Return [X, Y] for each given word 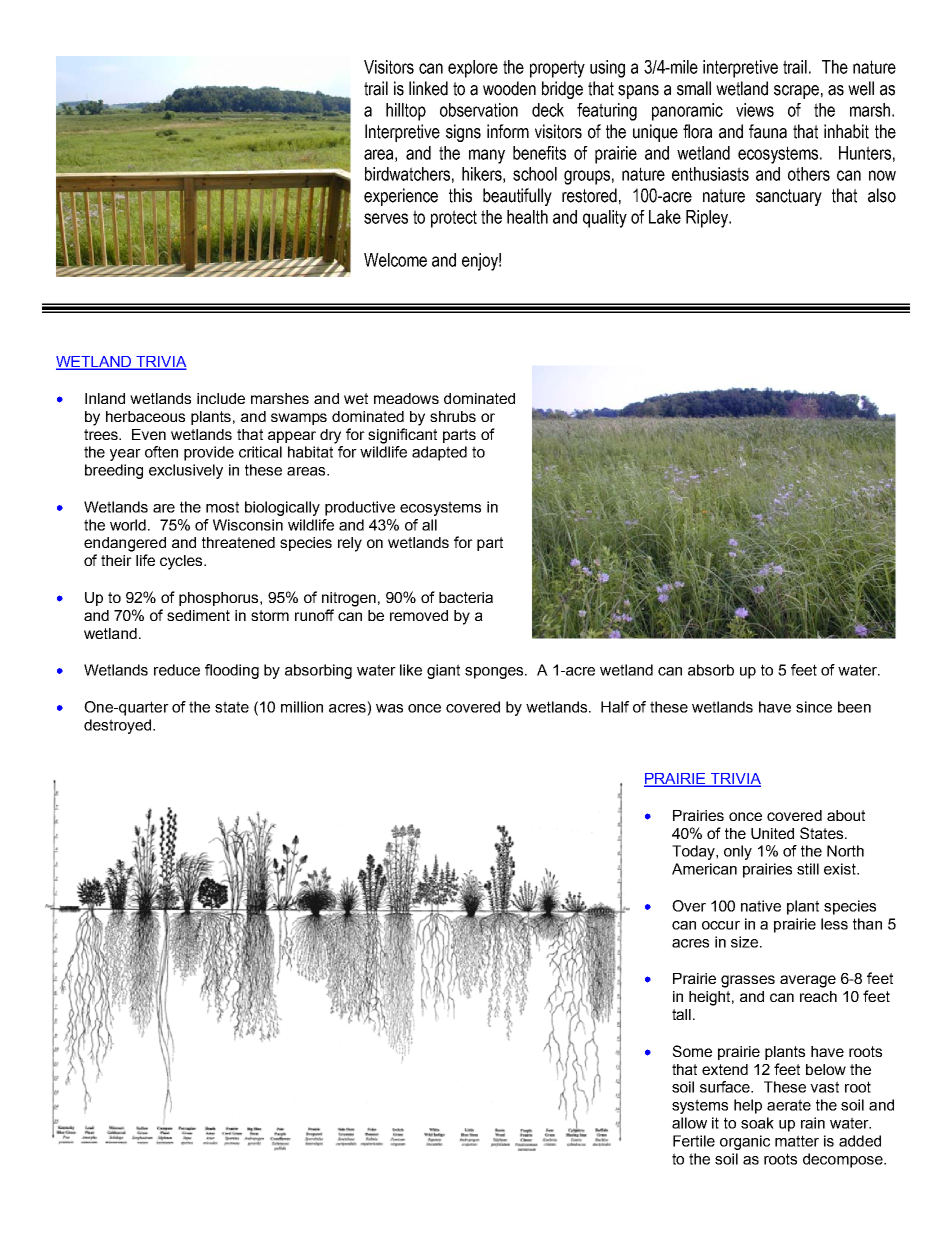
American [704, 869]
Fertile [694, 1141]
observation [479, 110]
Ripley [708, 219]
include [221, 398]
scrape [796, 92]
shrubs [453, 416]
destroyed [119, 726]
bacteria [466, 597]
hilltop [406, 112]
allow [689, 1123]
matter [797, 1141]
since [814, 707]
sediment [198, 615]
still [808, 869]
